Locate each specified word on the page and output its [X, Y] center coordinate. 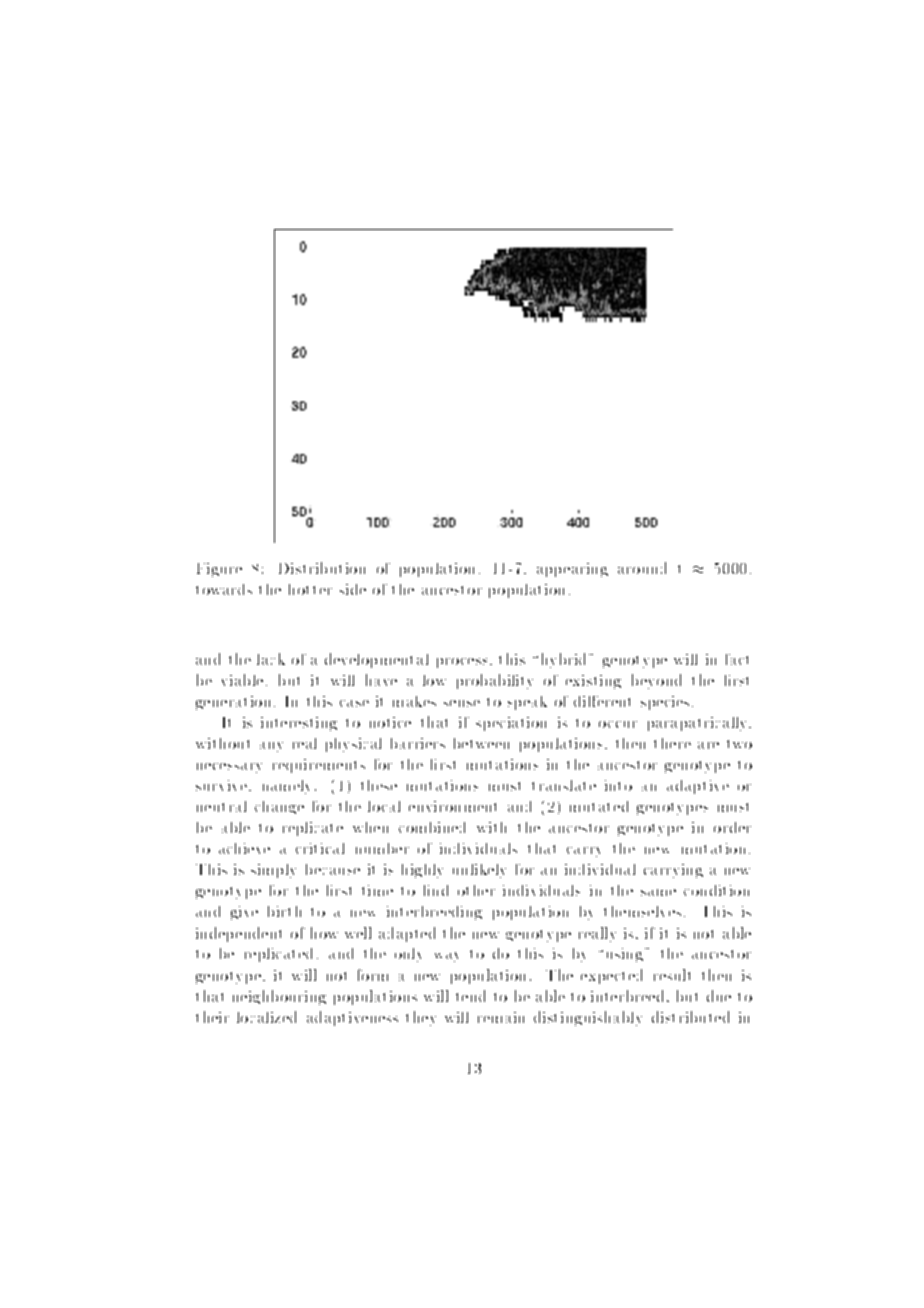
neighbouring [279, 997]
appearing [572, 570]
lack [271, 659]
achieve [244, 848]
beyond [656, 681]
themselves [642, 911]
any [271, 747]
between [481, 743]
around [642, 568]
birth [284, 911]
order [732, 827]
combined [432, 827]
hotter [310, 589]
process [462, 663]
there [672, 743]
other [476, 890]
